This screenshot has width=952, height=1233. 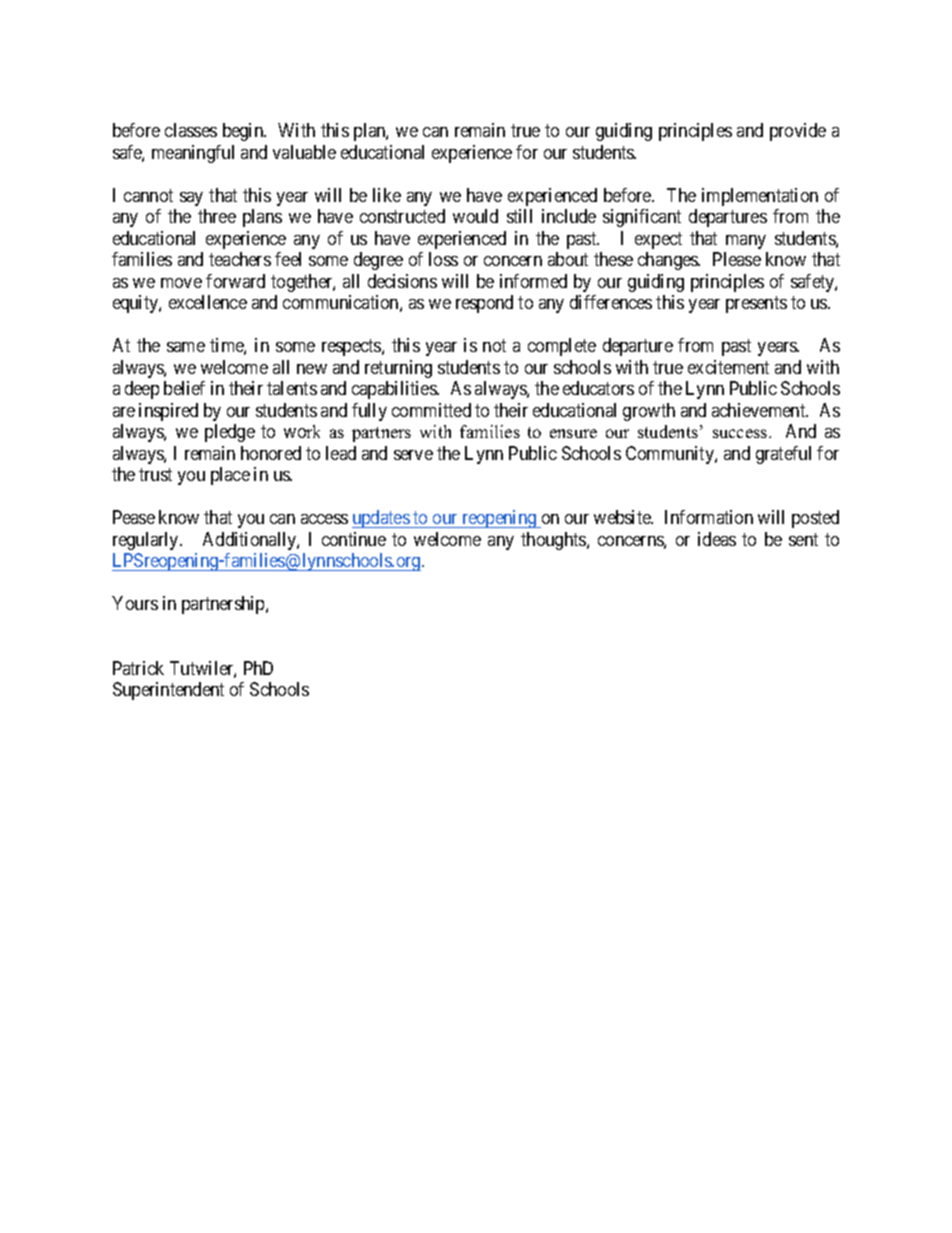 What do you see at coordinates (717, 539) in the screenshot?
I see `ideas` at bounding box center [717, 539].
